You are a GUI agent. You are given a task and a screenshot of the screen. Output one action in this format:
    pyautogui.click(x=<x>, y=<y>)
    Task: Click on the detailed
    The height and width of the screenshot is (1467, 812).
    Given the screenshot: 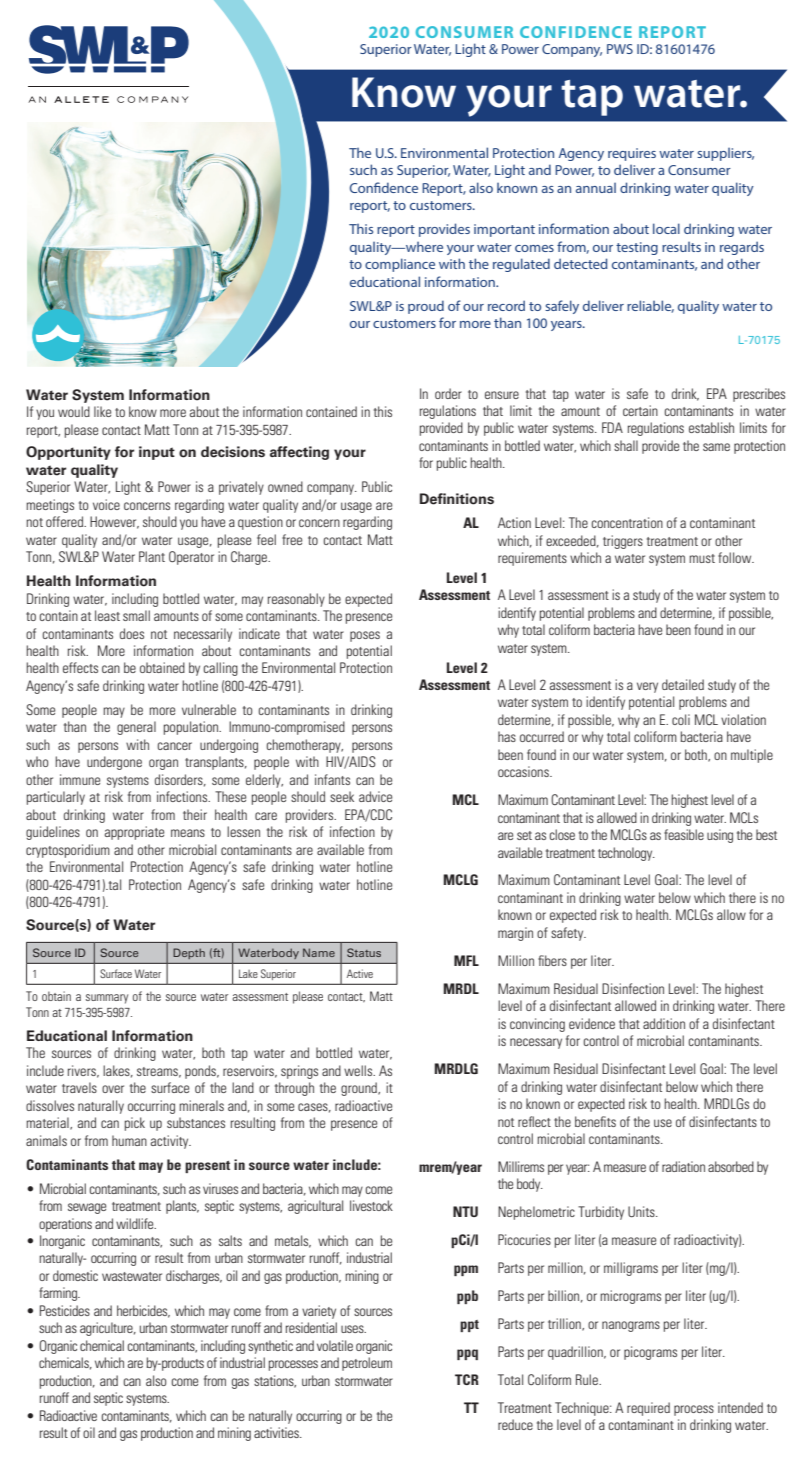 What is the action you would take?
    pyautogui.click(x=683, y=684)
